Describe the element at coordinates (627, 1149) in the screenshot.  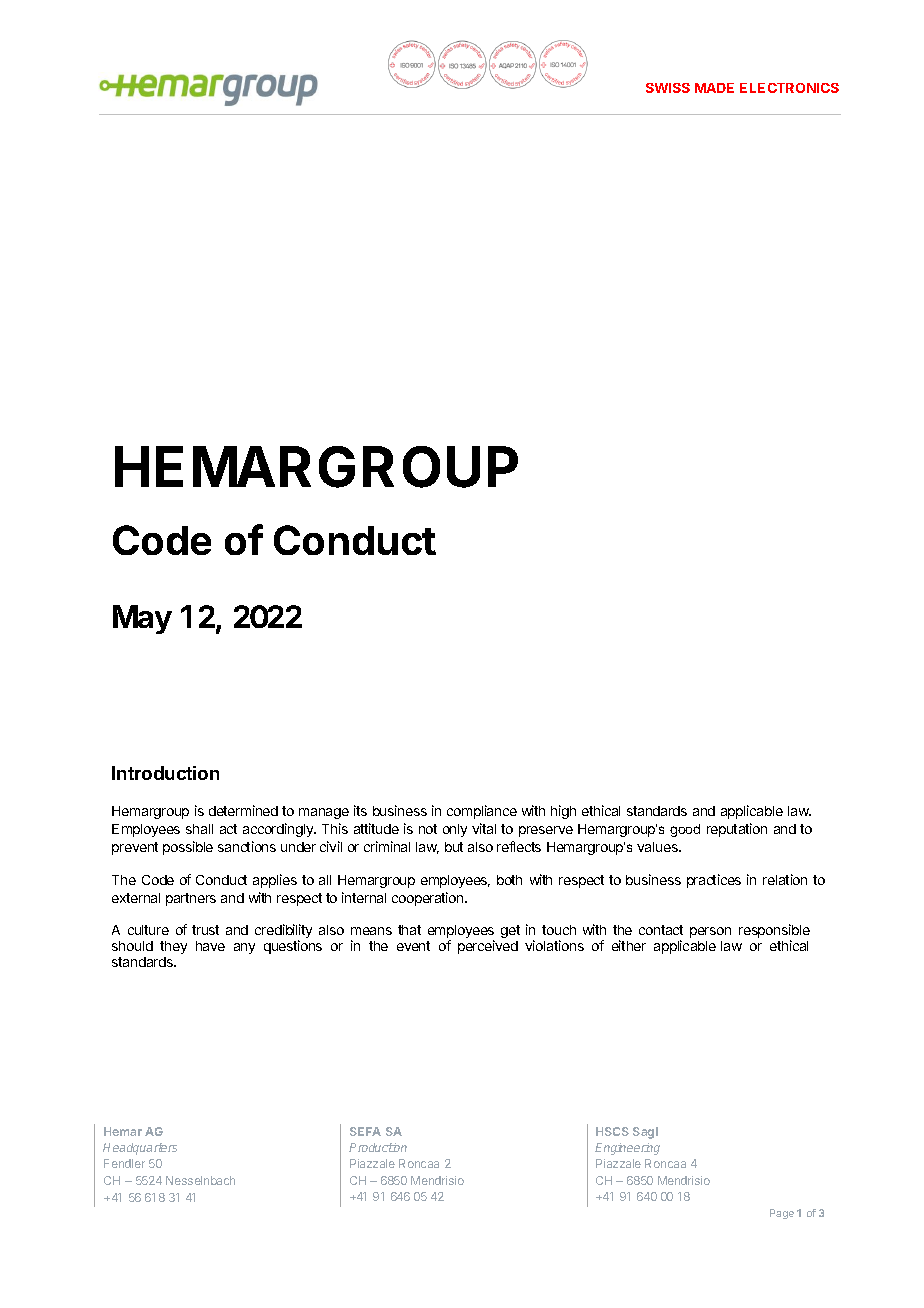
I see `Engineering` at that location.
